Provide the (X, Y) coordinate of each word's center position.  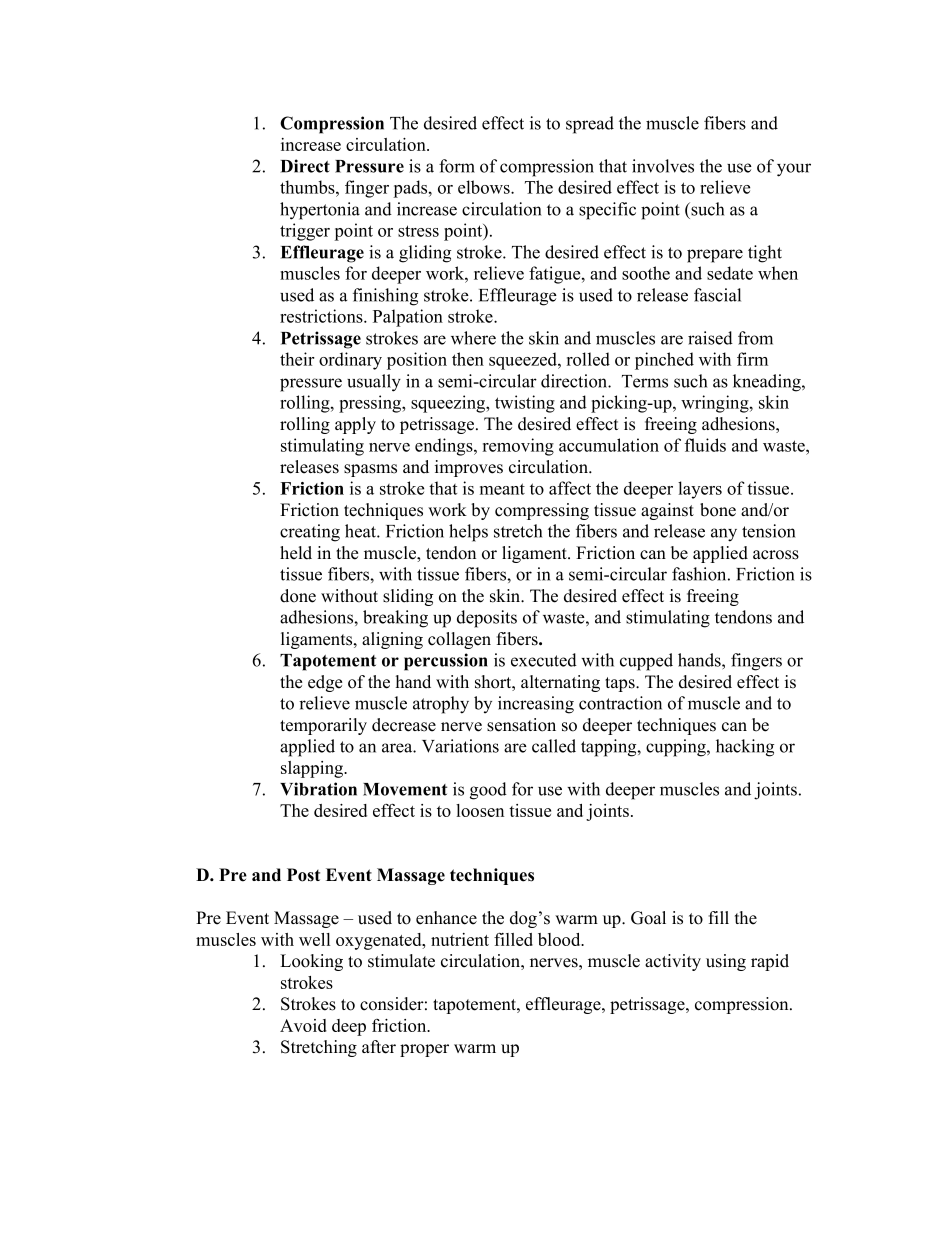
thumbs (308, 187)
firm (752, 359)
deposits (487, 619)
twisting (525, 404)
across (776, 555)
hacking (745, 748)
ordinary (350, 361)
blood (560, 939)
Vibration (318, 789)
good (488, 791)
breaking (395, 619)
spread (590, 125)
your (794, 170)
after (379, 1047)
